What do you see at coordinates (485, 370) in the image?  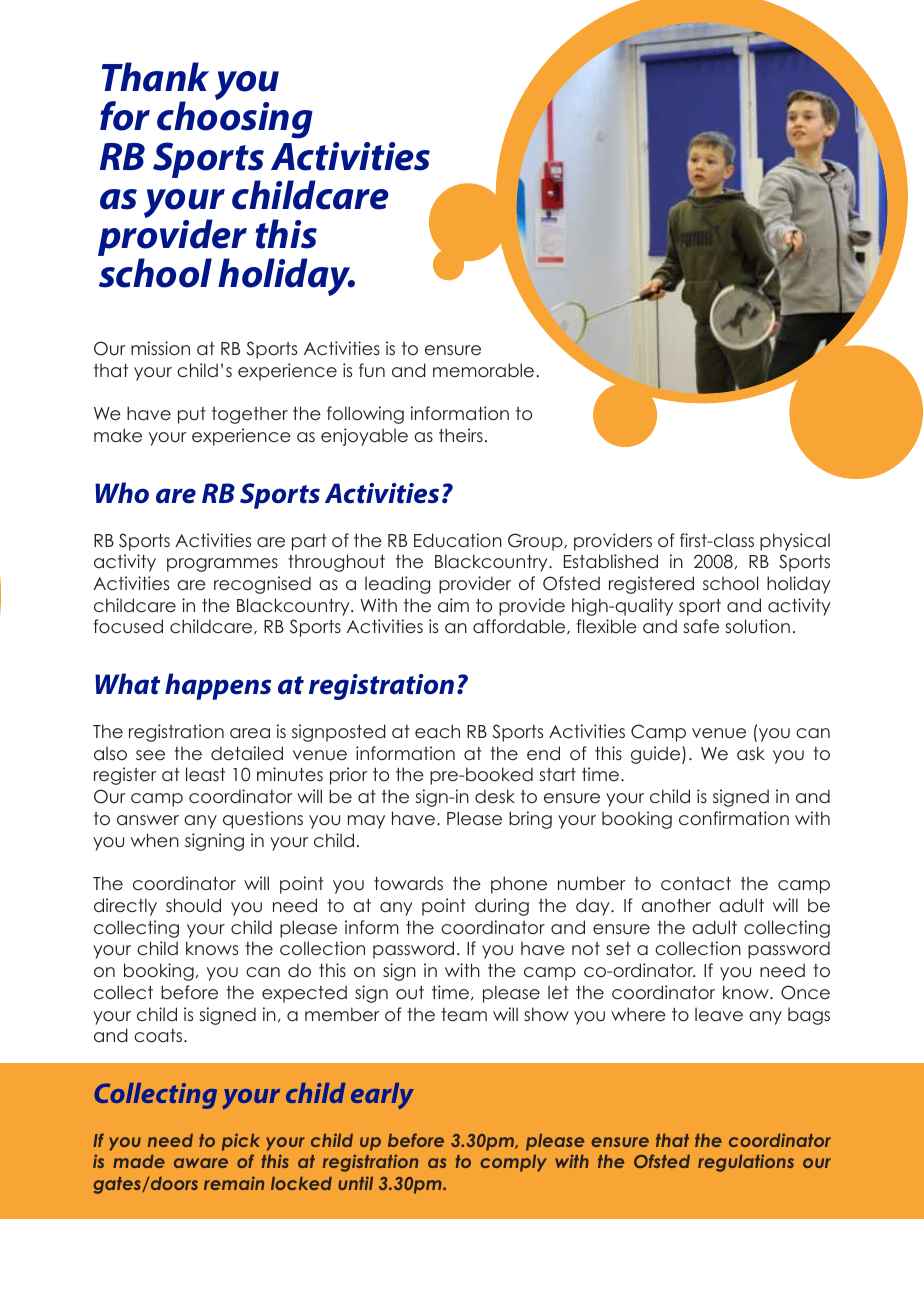 I see `memorable` at bounding box center [485, 370].
